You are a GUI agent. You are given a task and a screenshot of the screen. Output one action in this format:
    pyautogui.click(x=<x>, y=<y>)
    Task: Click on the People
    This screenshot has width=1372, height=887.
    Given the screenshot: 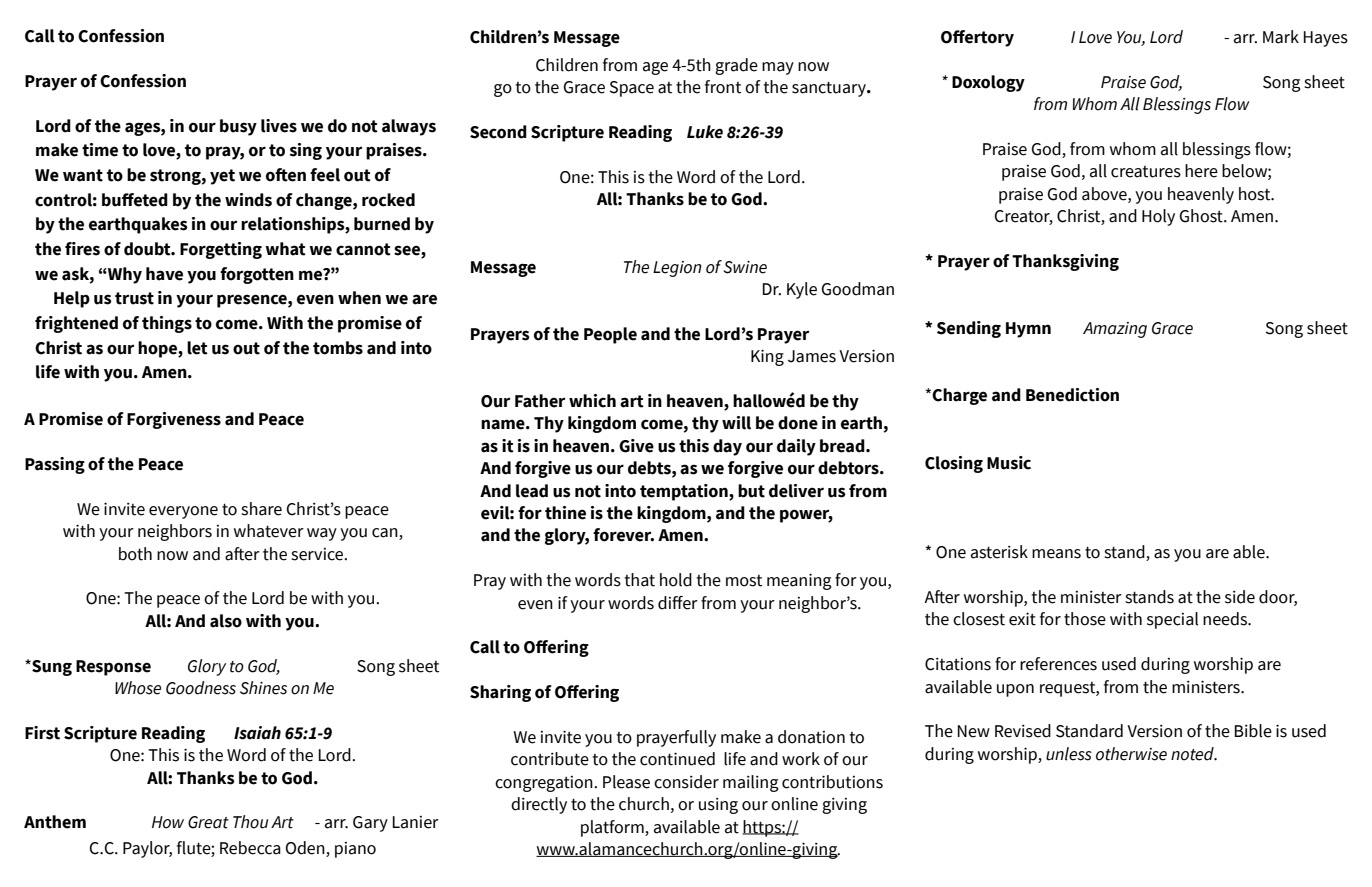 What is the action you would take?
    pyautogui.click(x=610, y=335)
